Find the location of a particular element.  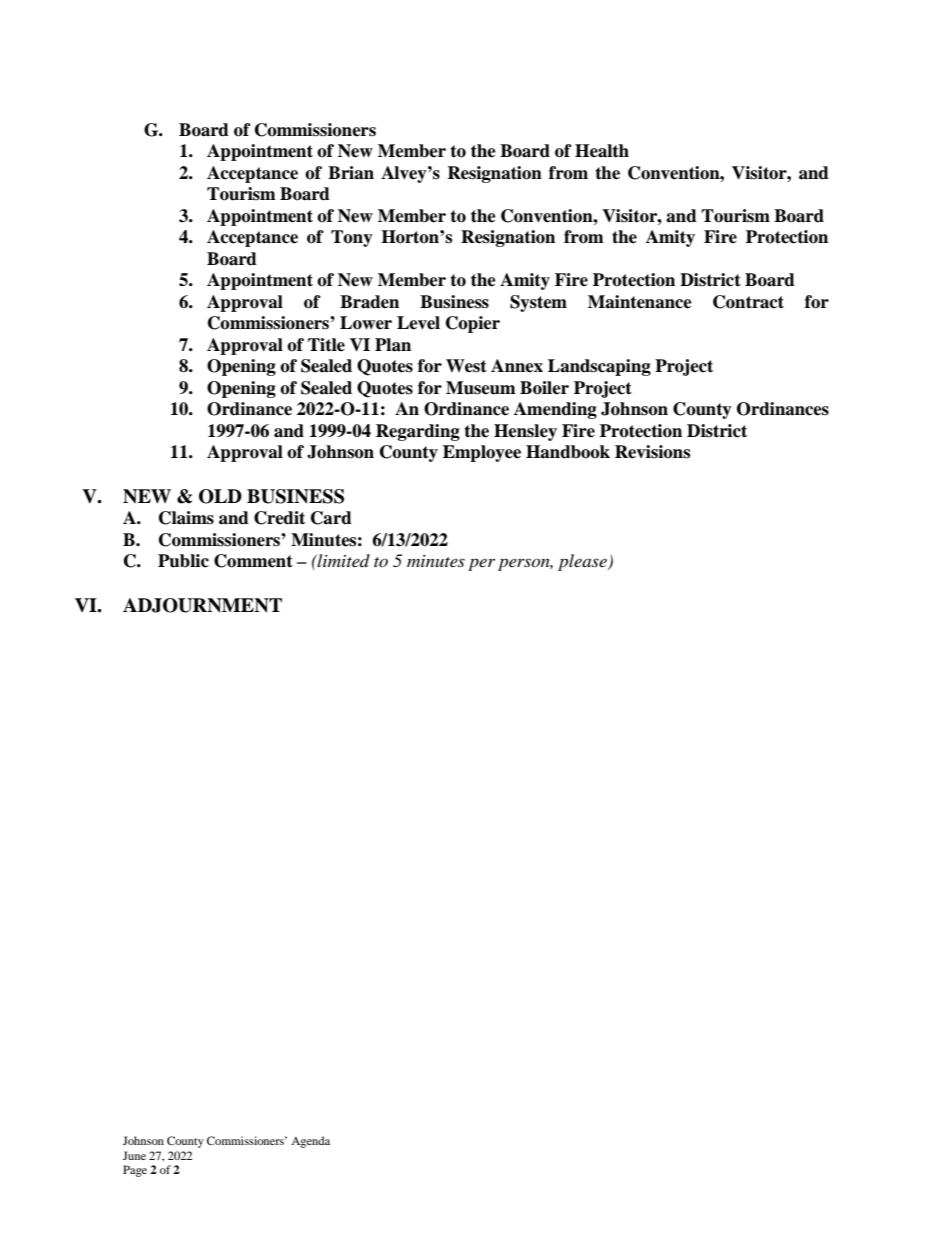

limited is located at coordinates (343, 560).
